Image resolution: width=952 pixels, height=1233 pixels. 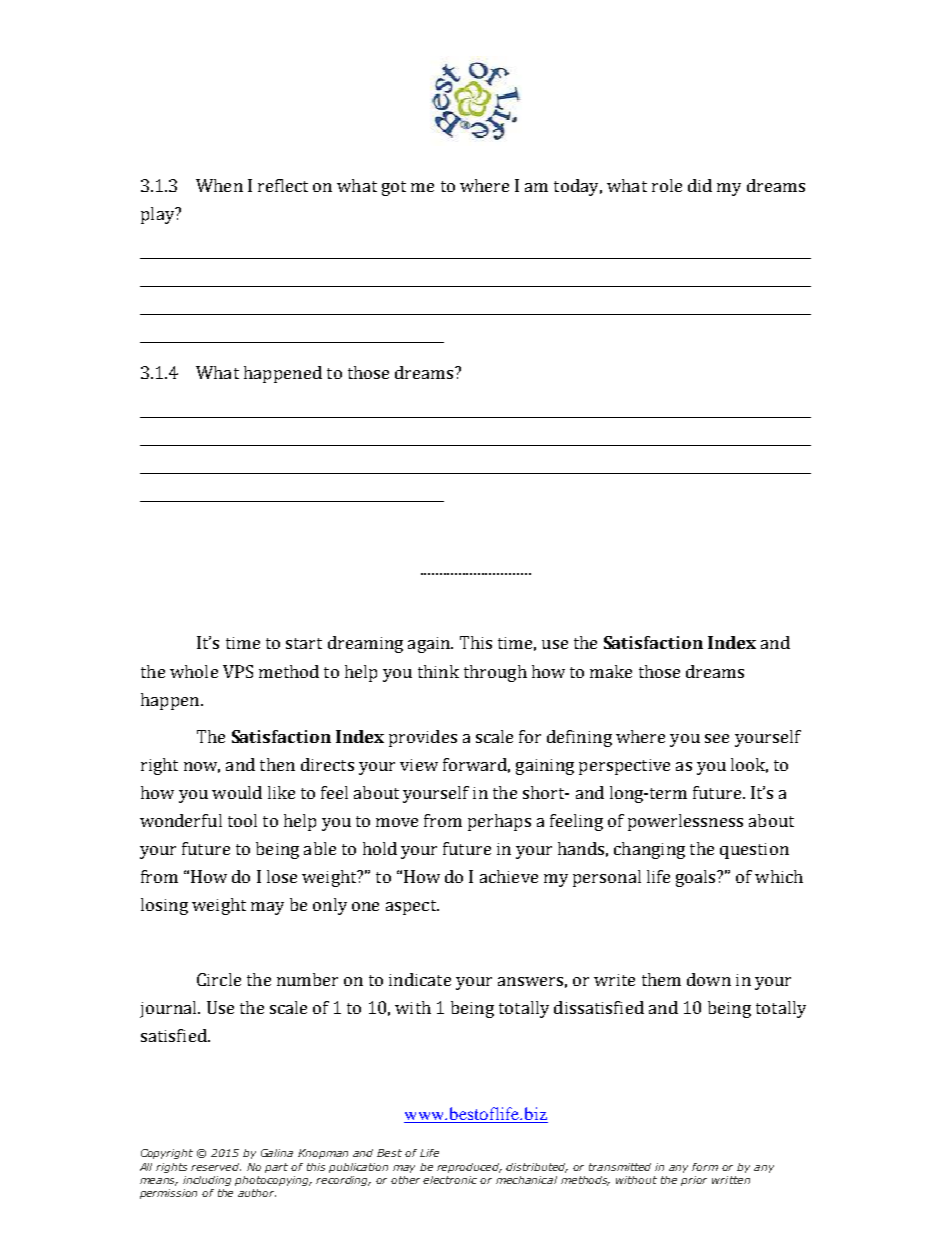 I want to click on again, so click(x=430, y=645).
